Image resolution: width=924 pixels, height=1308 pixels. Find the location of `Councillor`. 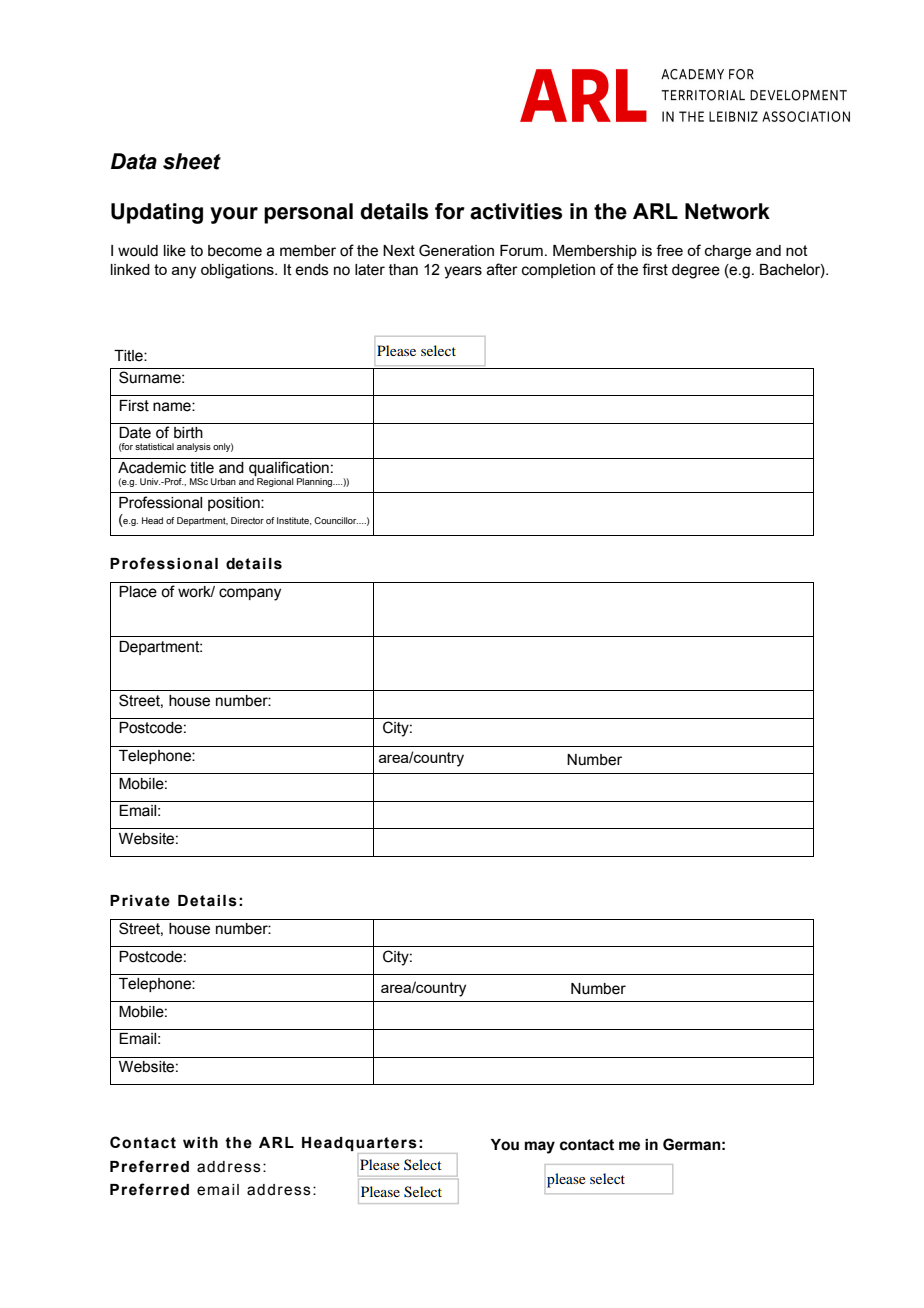

Councillor is located at coordinates (336, 520).
